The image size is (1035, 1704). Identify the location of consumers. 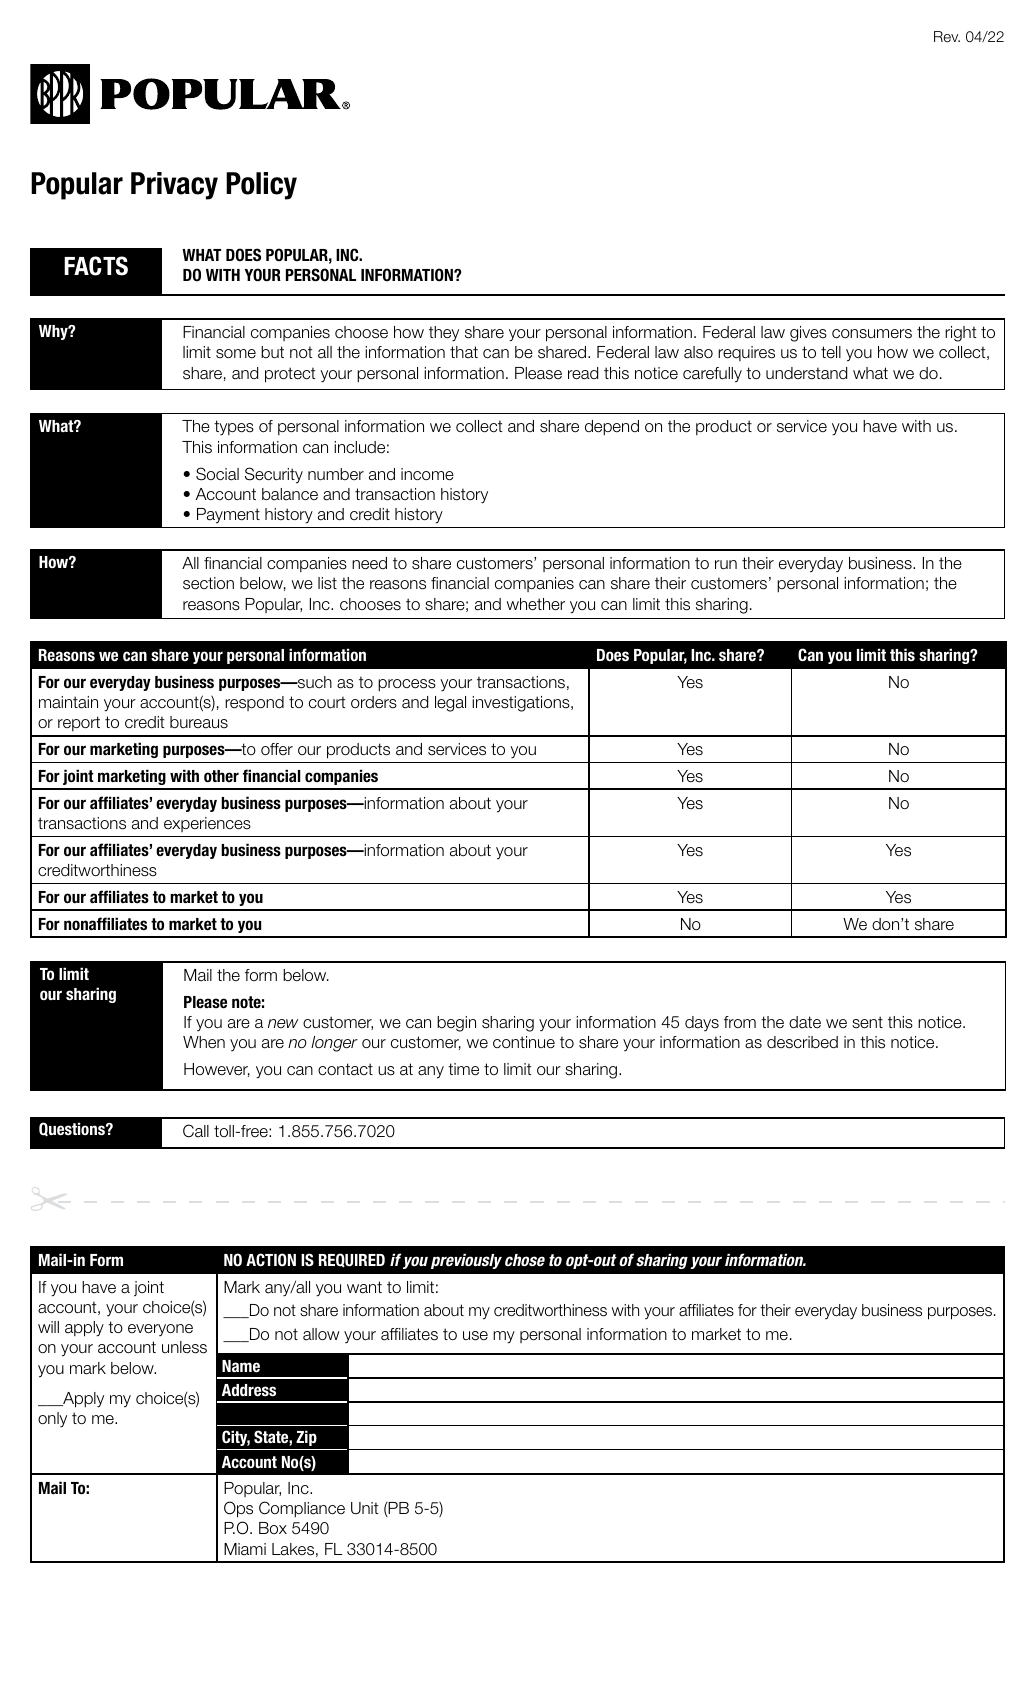
(872, 334).
